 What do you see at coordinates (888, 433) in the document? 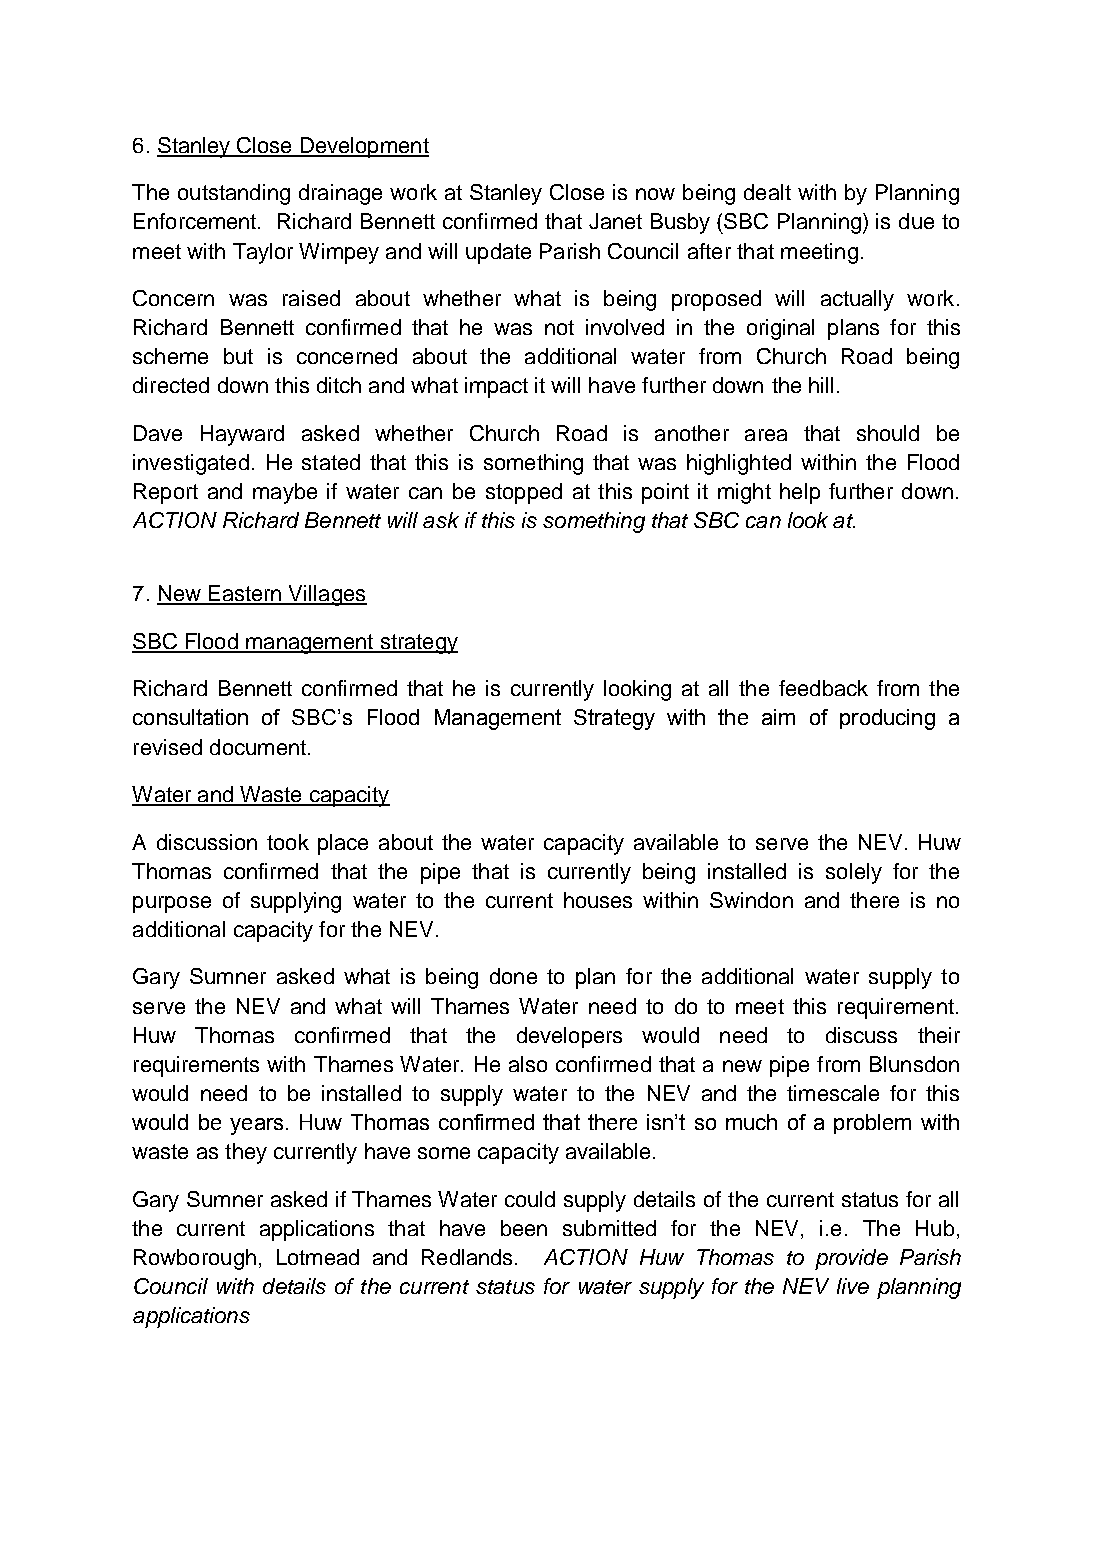
I see `should` at bounding box center [888, 433].
